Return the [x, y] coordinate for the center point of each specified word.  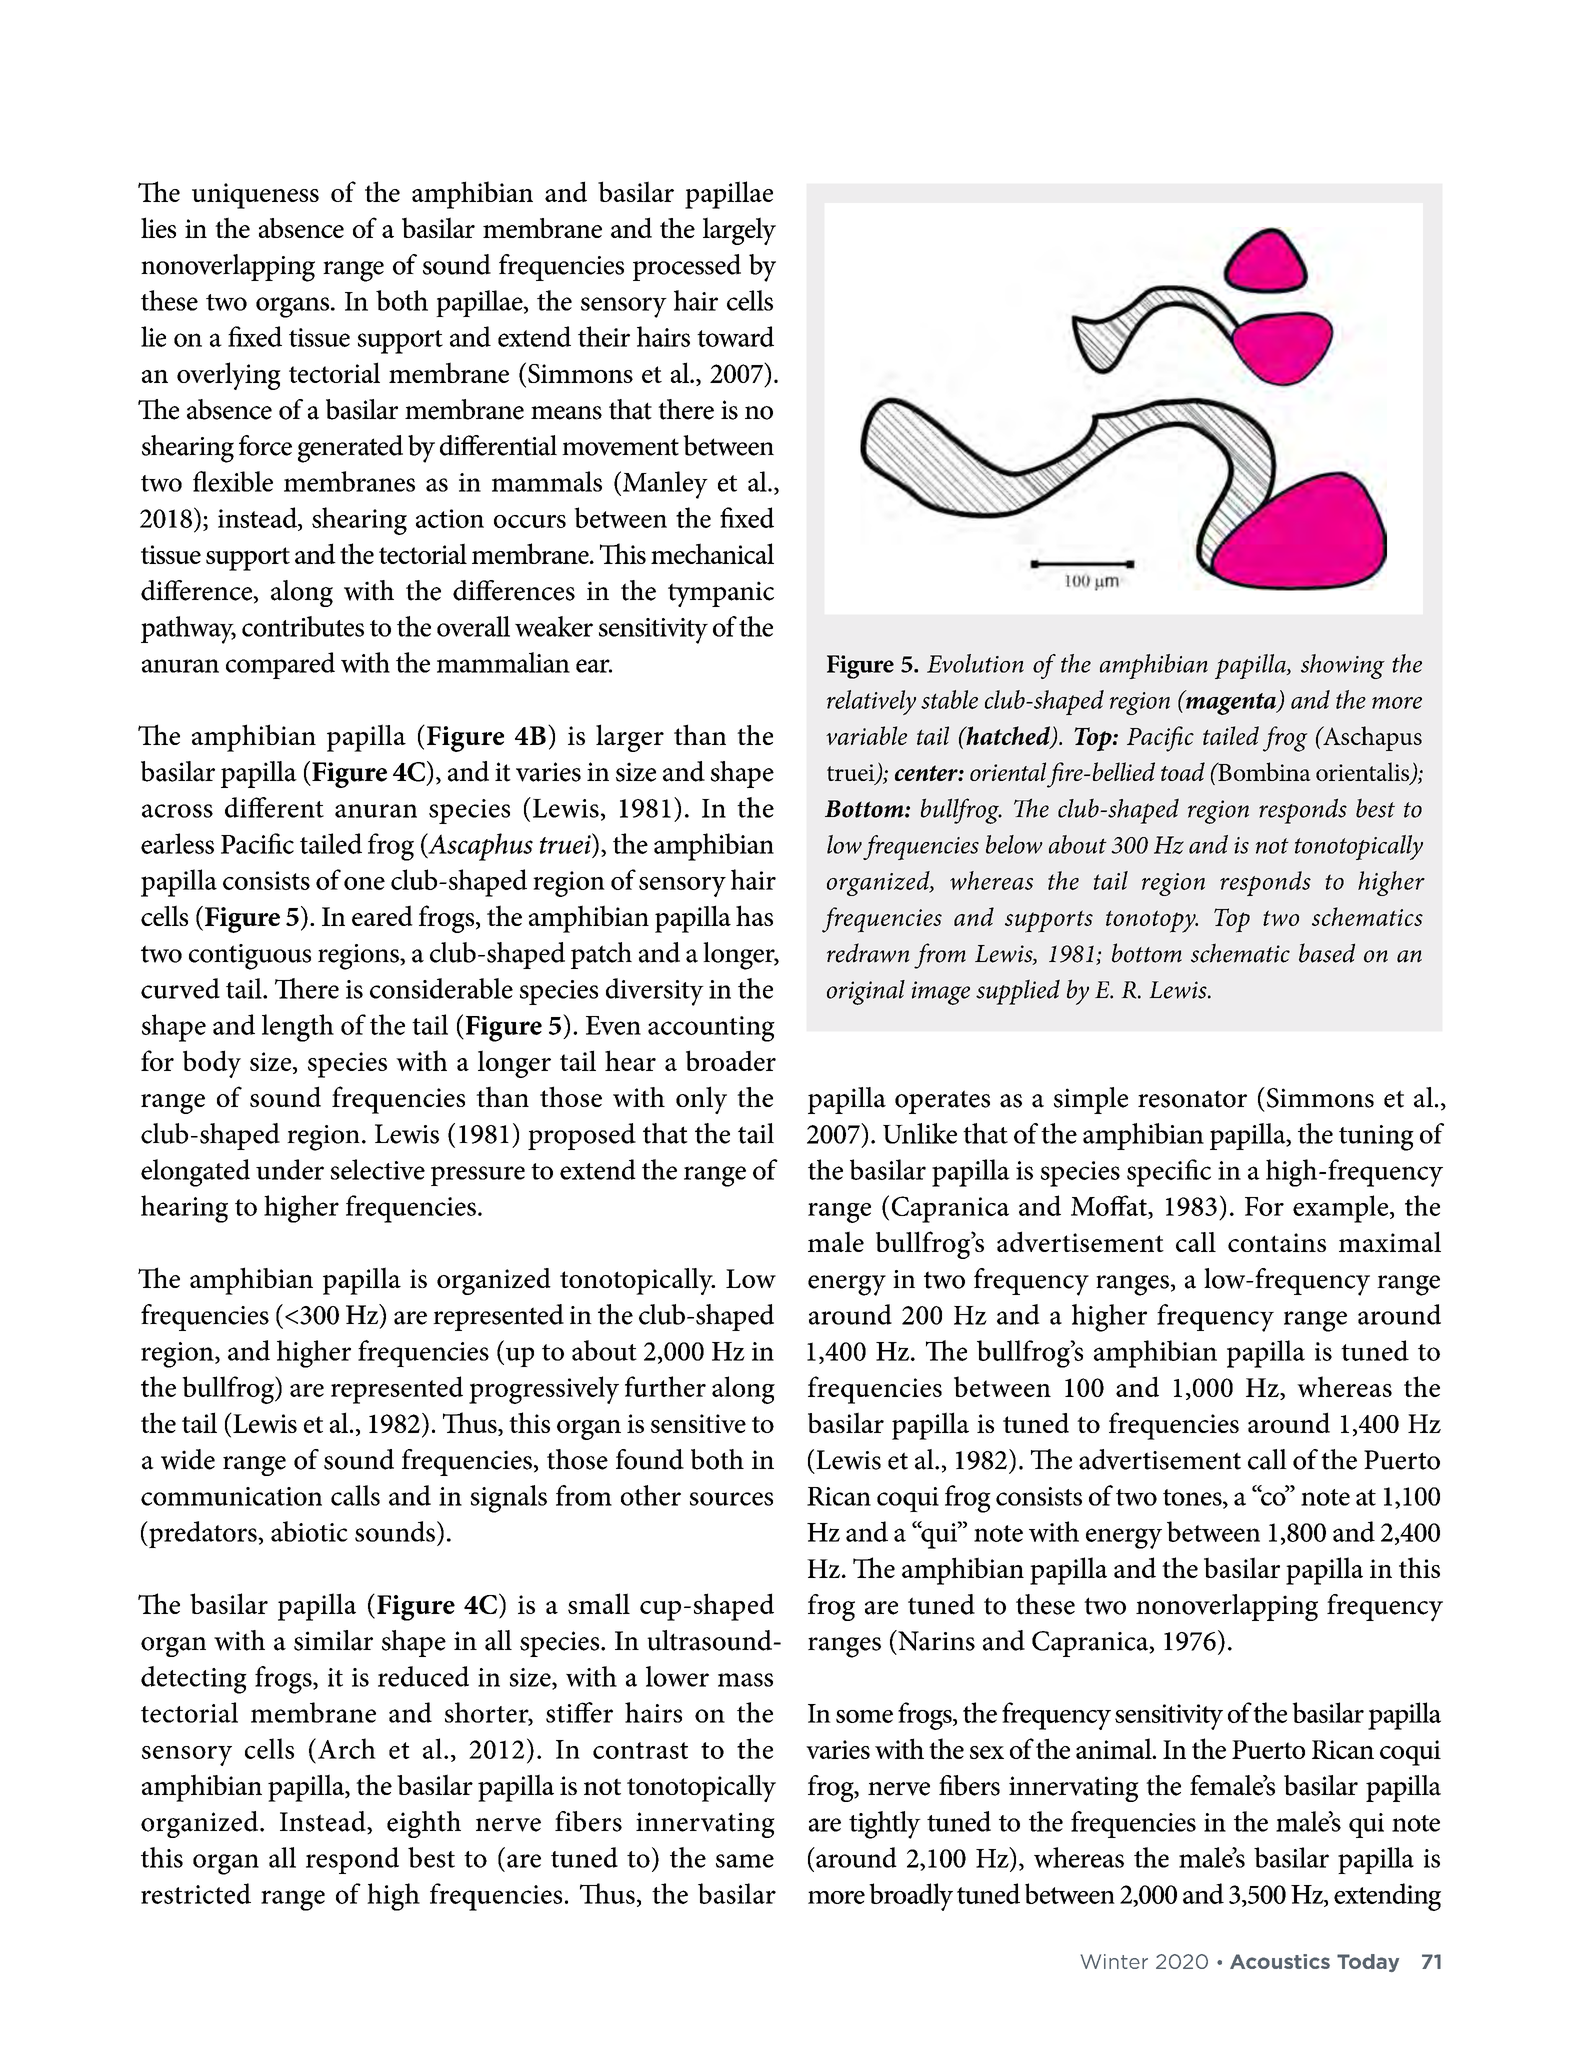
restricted [196, 1893]
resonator [1192, 1099]
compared [280, 665]
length [298, 1028]
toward [735, 336]
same [745, 1861]
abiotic [309, 1531]
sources [731, 1499]
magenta [1231, 703]
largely [739, 231]
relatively [871, 702]
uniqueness [255, 196]
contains [1277, 1242]
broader [731, 1060]
